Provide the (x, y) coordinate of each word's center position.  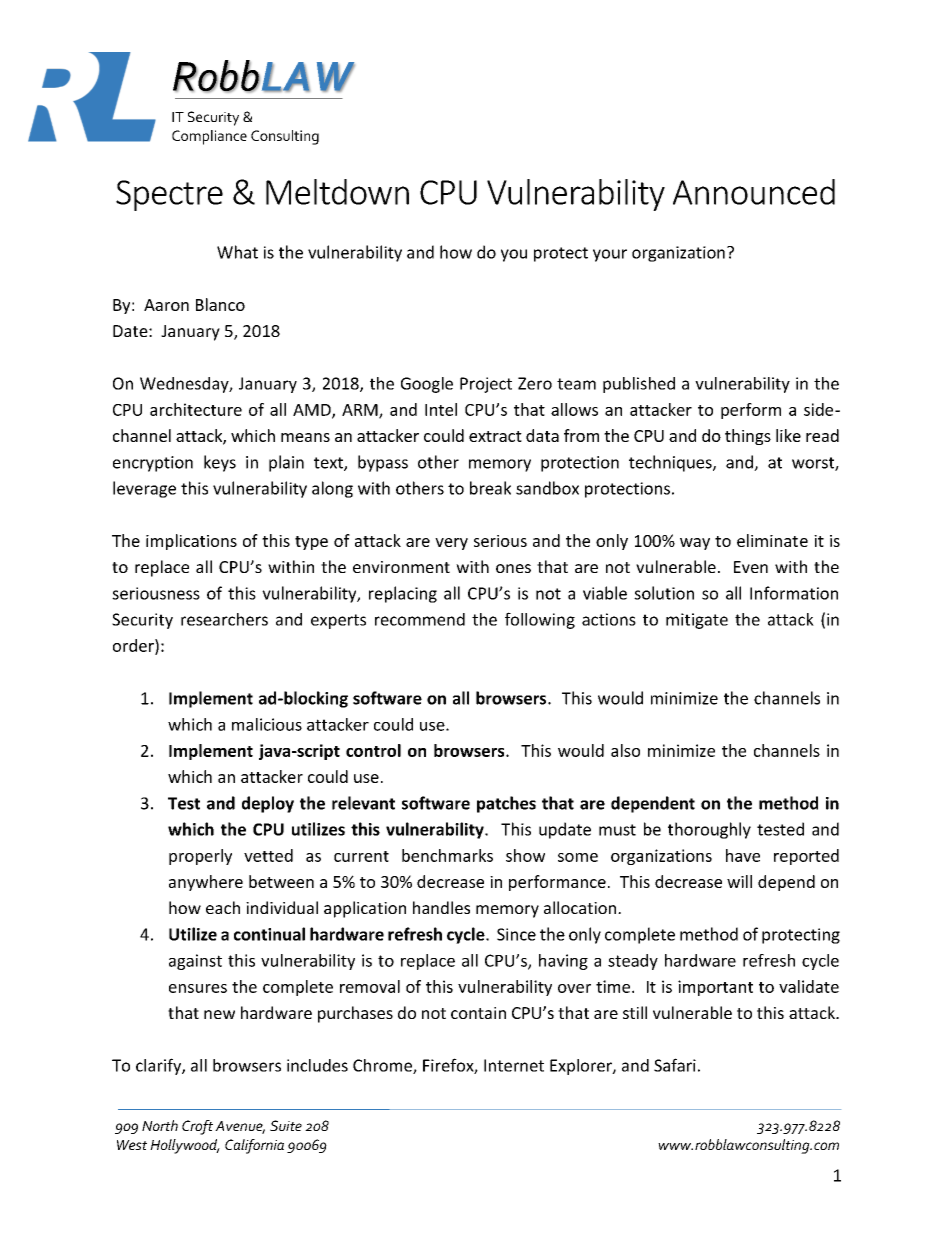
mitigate (697, 621)
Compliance (209, 137)
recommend (420, 619)
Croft (197, 1127)
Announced (754, 192)
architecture (196, 409)
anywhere (206, 883)
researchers (224, 619)
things (748, 437)
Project (486, 385)
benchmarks (447, 855)
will (739, 881)
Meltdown (337, 192)
